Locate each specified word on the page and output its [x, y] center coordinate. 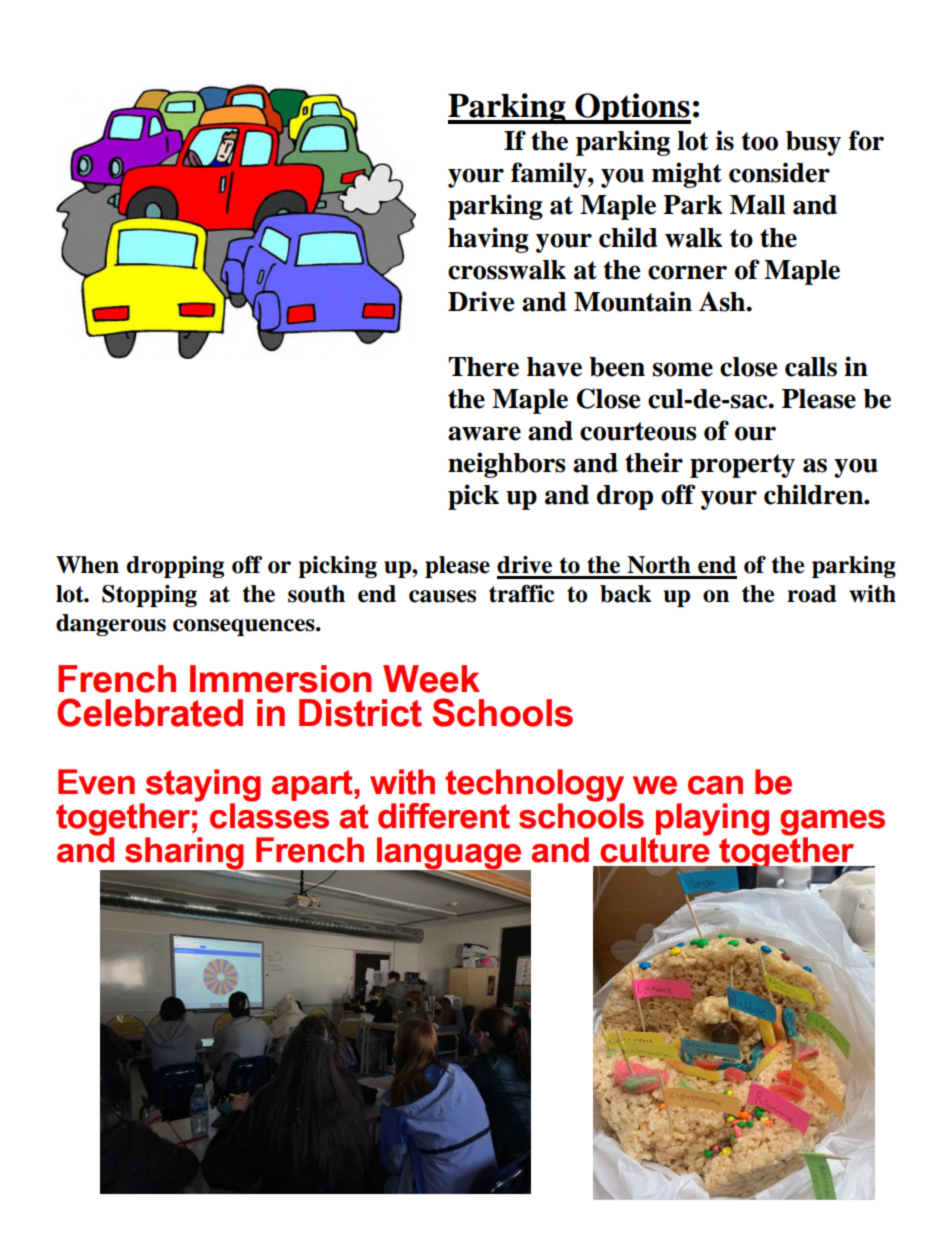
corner [687, 272]
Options [632, 108]
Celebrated [150, 712]
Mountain [633, 301]
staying [202, 786]
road [811, 594]
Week [431, 679]
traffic [521, 594]
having [488, 240]
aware [484, 433]
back [626, 594]
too [760, 141]
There [483, 367]
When [87, 565]
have [554, 367]
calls [811, 367]
